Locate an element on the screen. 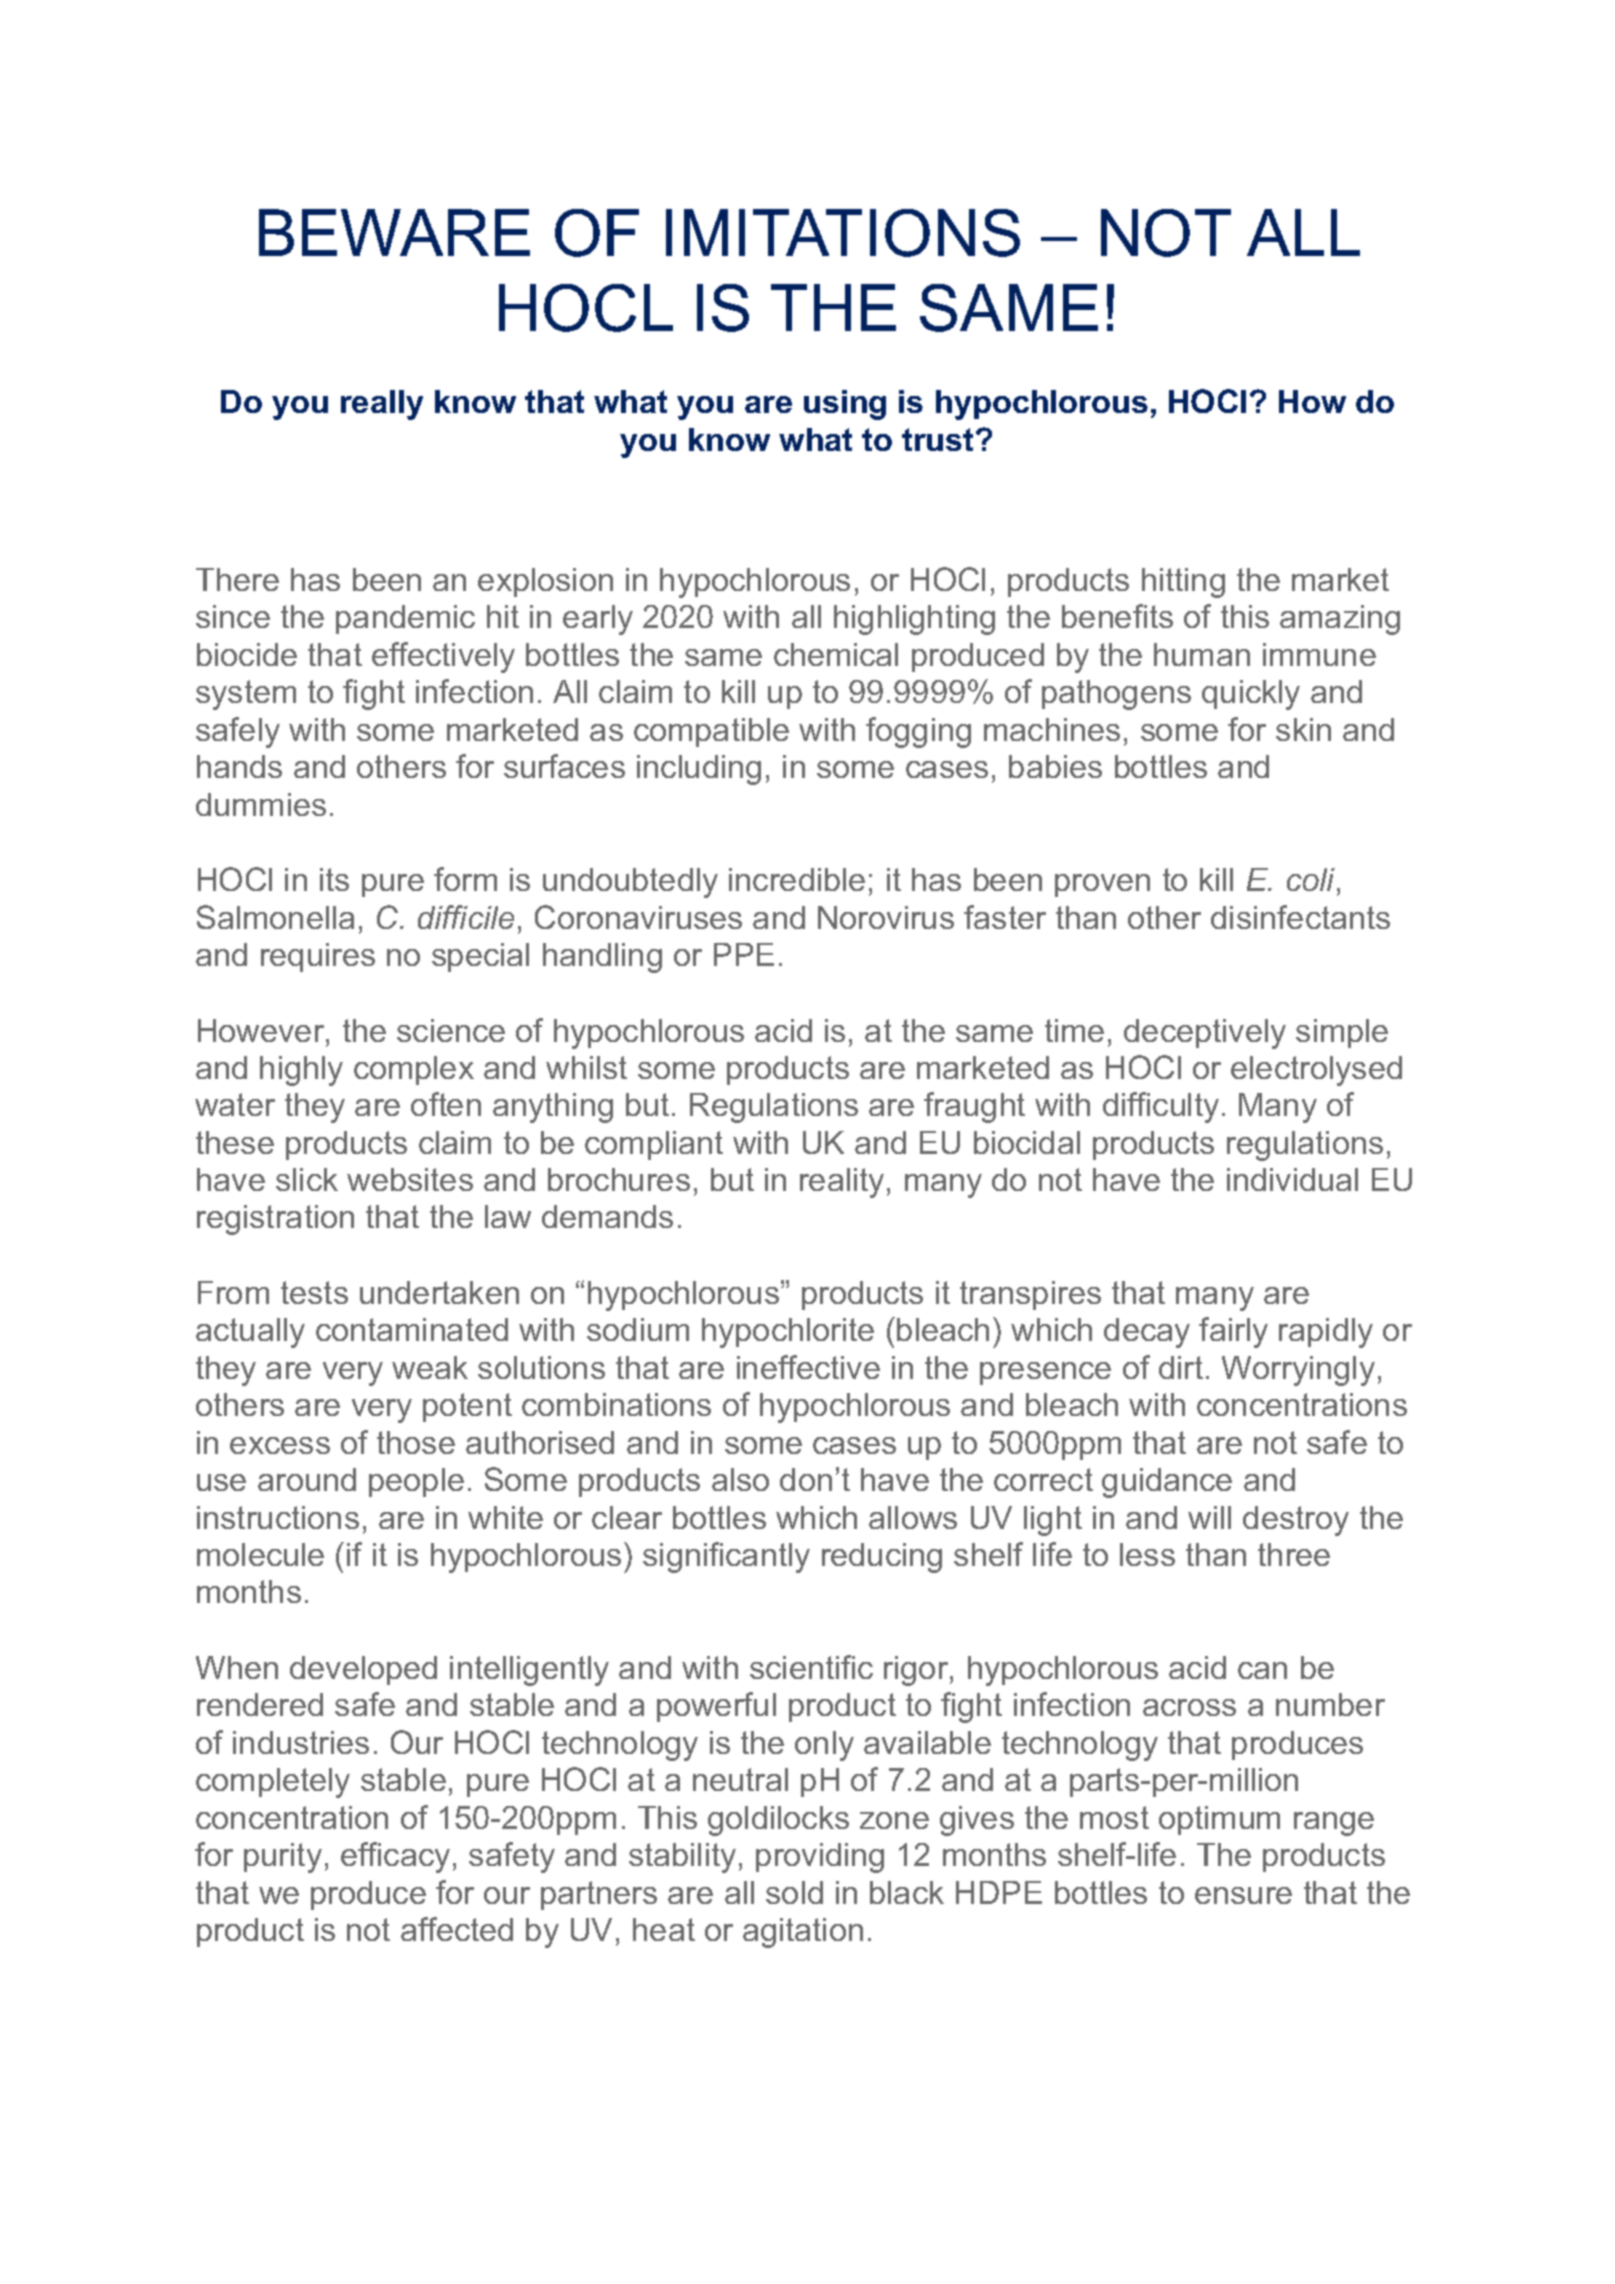 The width and height of the screenshot is (1615, 2284). IMITATIONS is located at coordinates (843, 233).
